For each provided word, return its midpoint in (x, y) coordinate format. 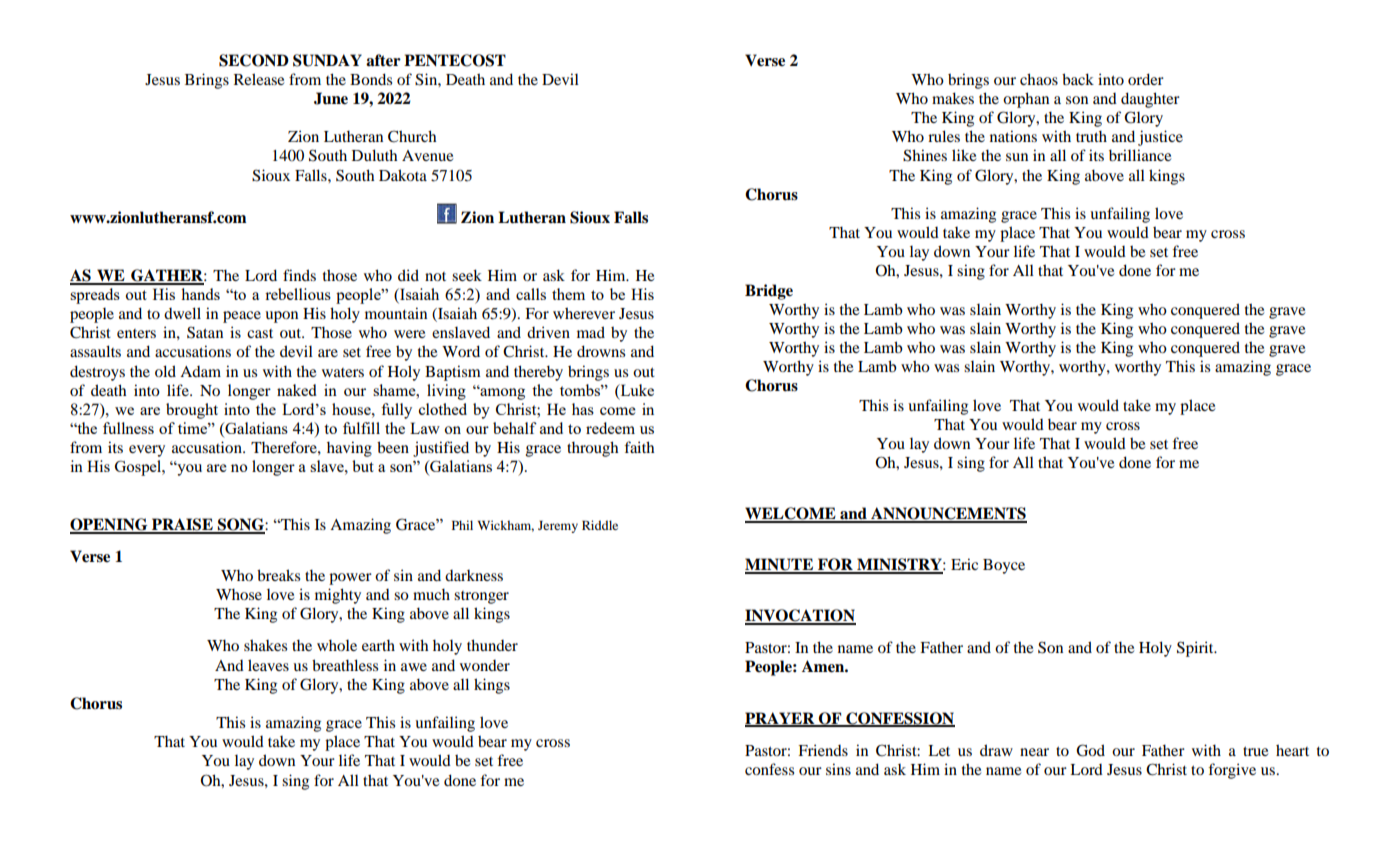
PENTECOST (455, 60)
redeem (610, 428)
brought (192, 411)
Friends (823, 750)
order (1146, 79)
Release (259, 79)
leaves (268, 665)
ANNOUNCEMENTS (948, 514)
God (1090, 750)
